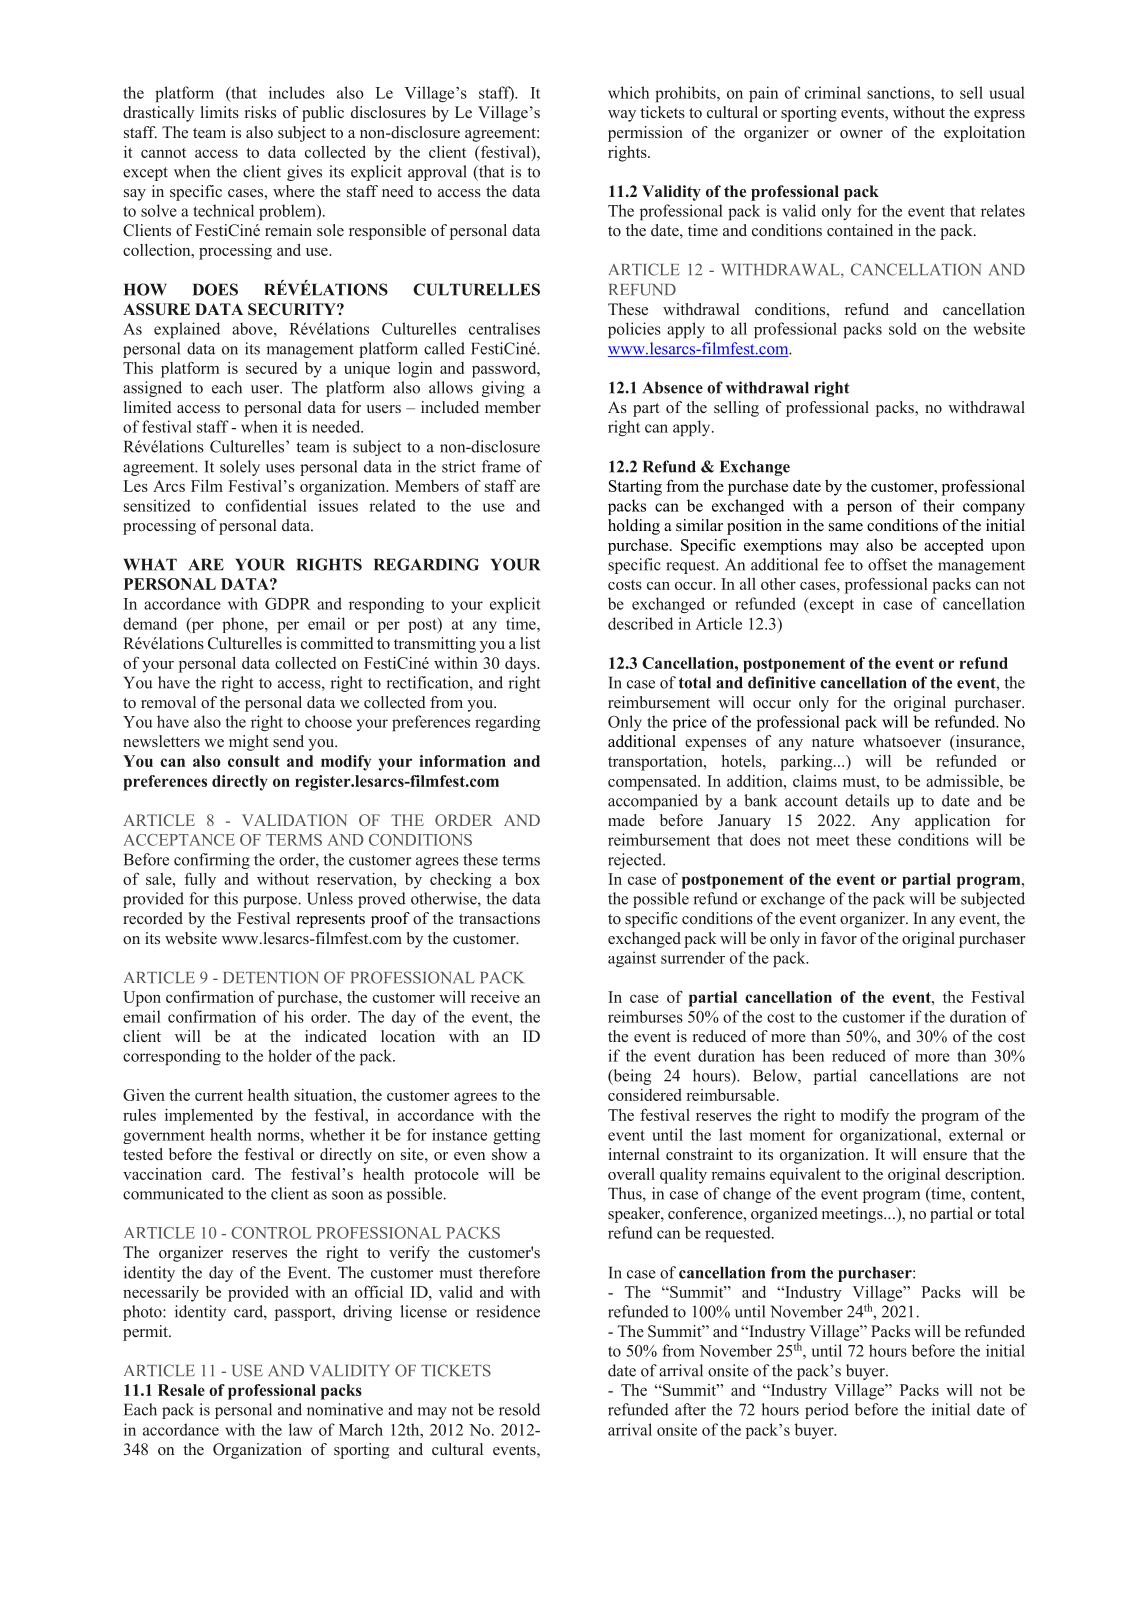 This screenshot has width=1131, height=1599. What do you see at coordinates (300, 1429) in the screenshot?
I see `law` at bounding box center [300, 1429].
